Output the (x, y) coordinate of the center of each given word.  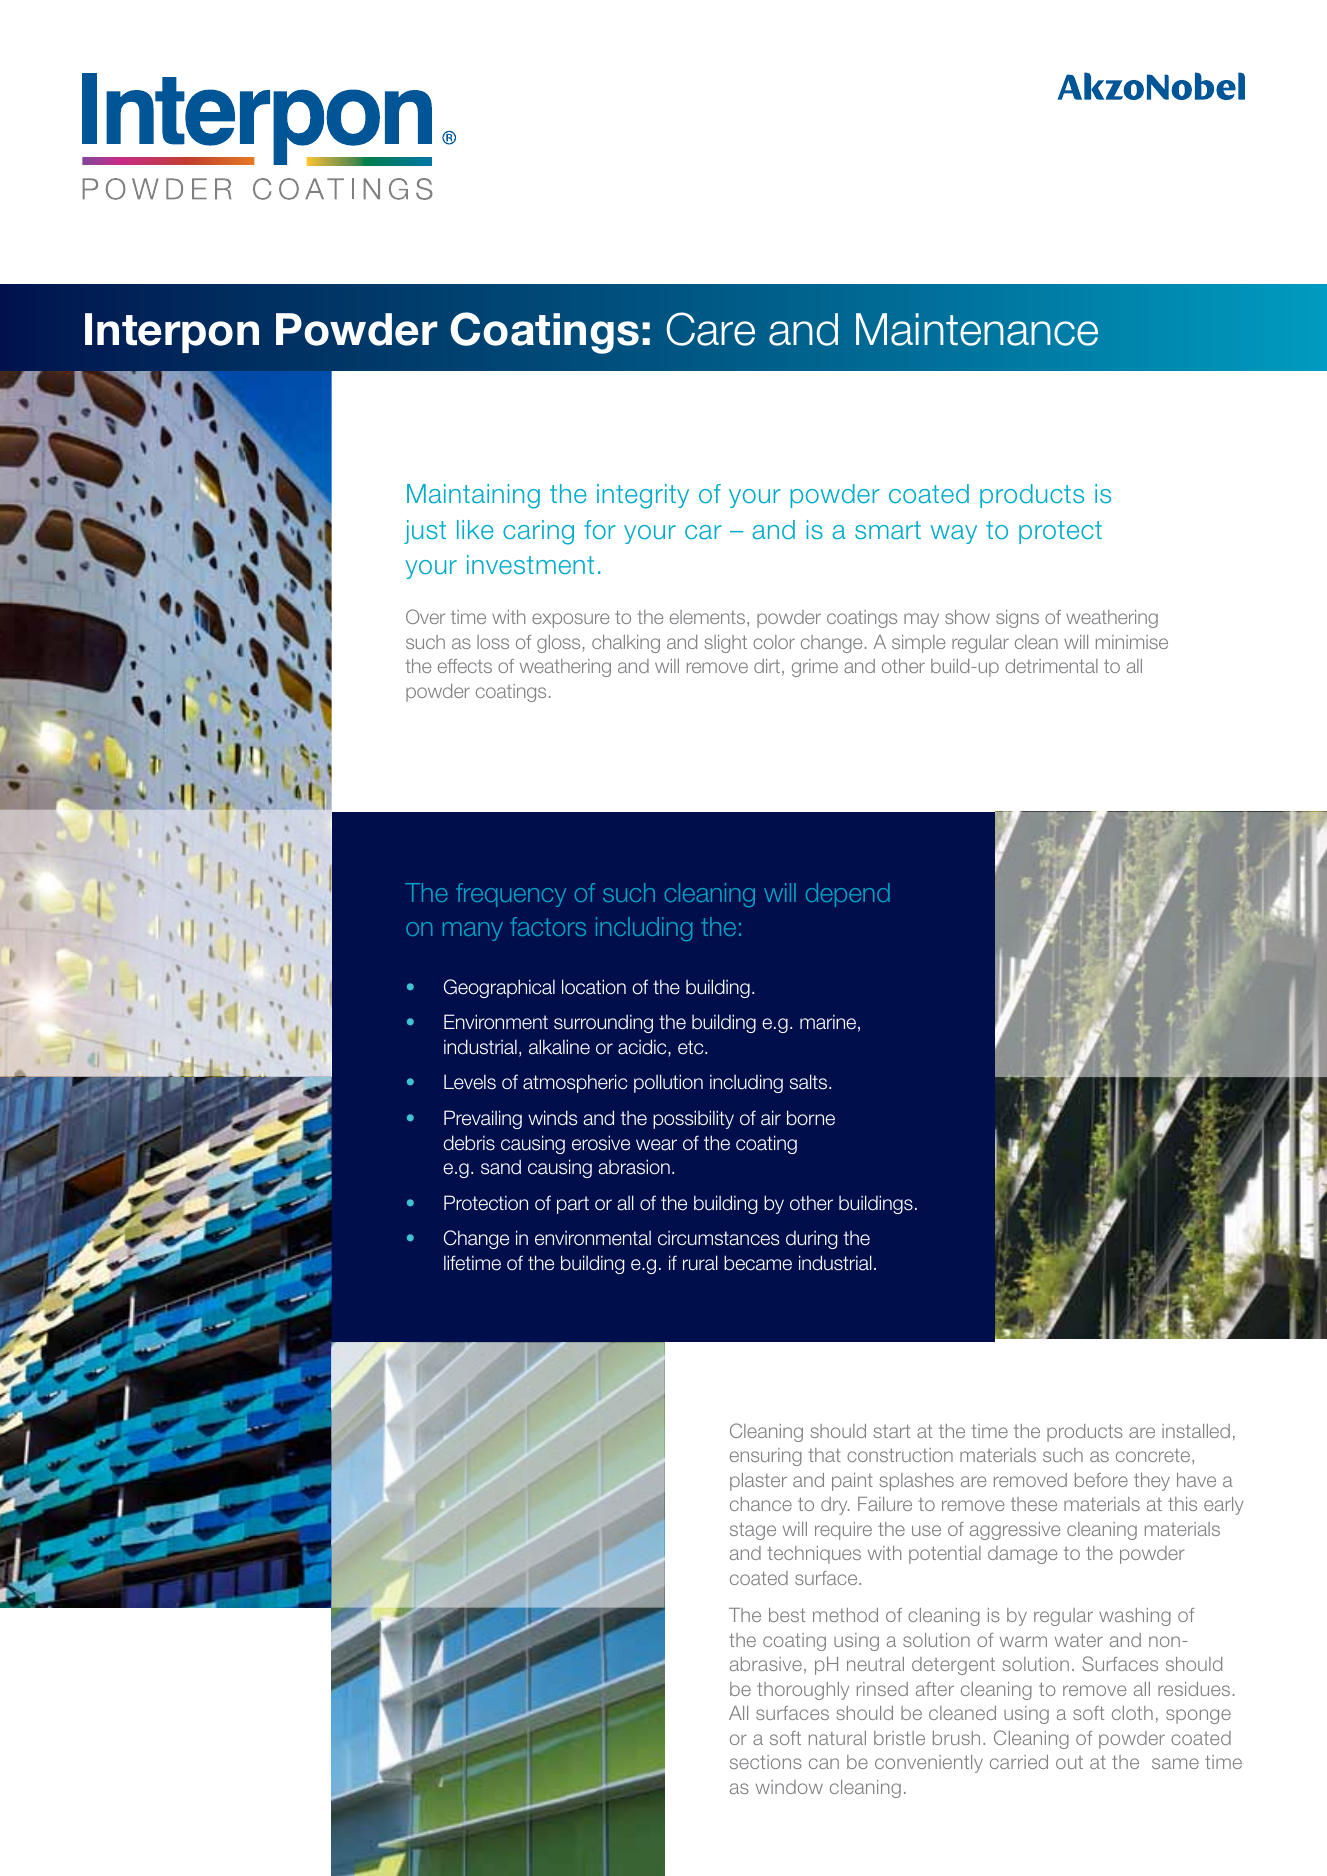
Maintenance (977, 329)
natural (837, 1738)
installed (1196, 1431)
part (573, 1205)
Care (711, 329)
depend (848, 895)
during (811, 1239)
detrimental (1051, 666)
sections (766, 1762)
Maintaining (473, 496)
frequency (511, 895)
